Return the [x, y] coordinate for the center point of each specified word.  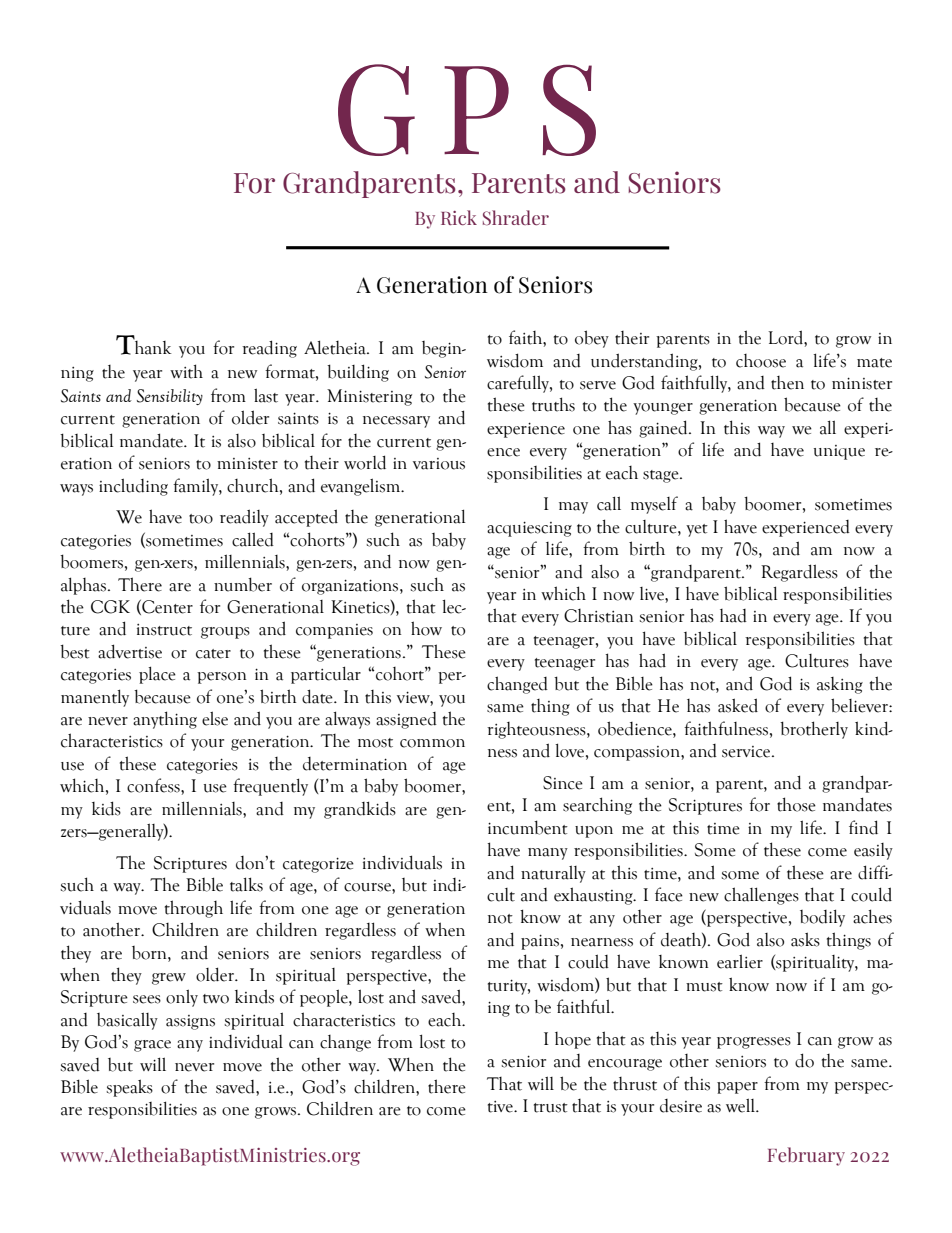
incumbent [528, 827]
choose [761, 361]
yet [697, 530]
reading [269, 349]
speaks [129, 1088]
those [796, 804]
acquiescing [529, 529]
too [201, 519]
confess [154, 785]
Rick [459, 217]
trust [551, 1108]
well [741, 1105]
